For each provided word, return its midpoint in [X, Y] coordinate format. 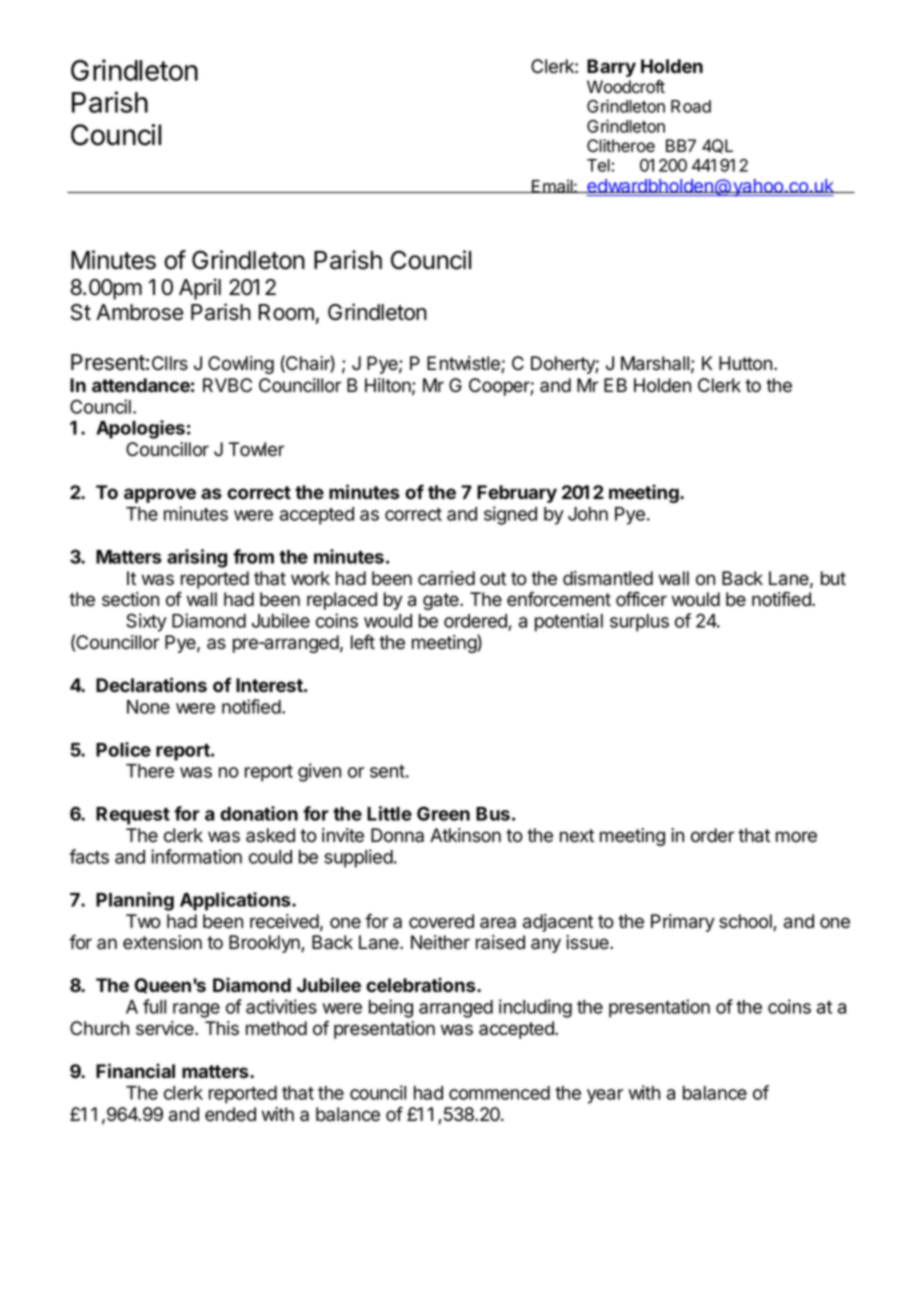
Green [443, 813]
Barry [611, 68]
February [517, 494]
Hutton [747, 363]
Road [691, 106]
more [796, 837]
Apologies [140, 429]
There [150, 771]
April [200, 289]
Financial [135, 1071]
